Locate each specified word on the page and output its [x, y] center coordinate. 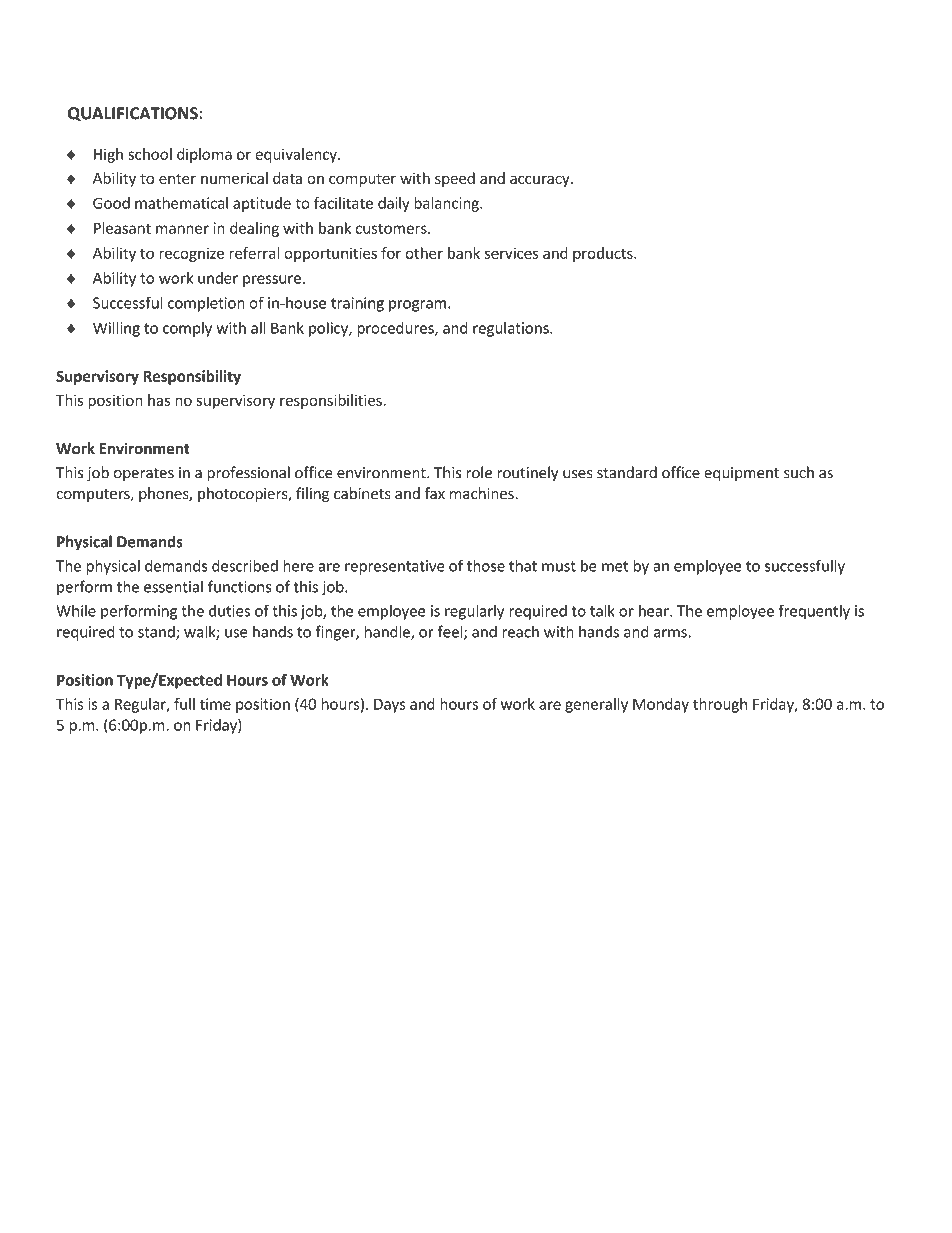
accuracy [541, 181]
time [215, 704]
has [159, 400]
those [486, 565]
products [604, 254]
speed [455, 179]
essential [173, 586]
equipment [741, 474]
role [479, 472]
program [417, 306]
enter [177, 179]
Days [389, 705]
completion [206, 304]
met [615, 566]
